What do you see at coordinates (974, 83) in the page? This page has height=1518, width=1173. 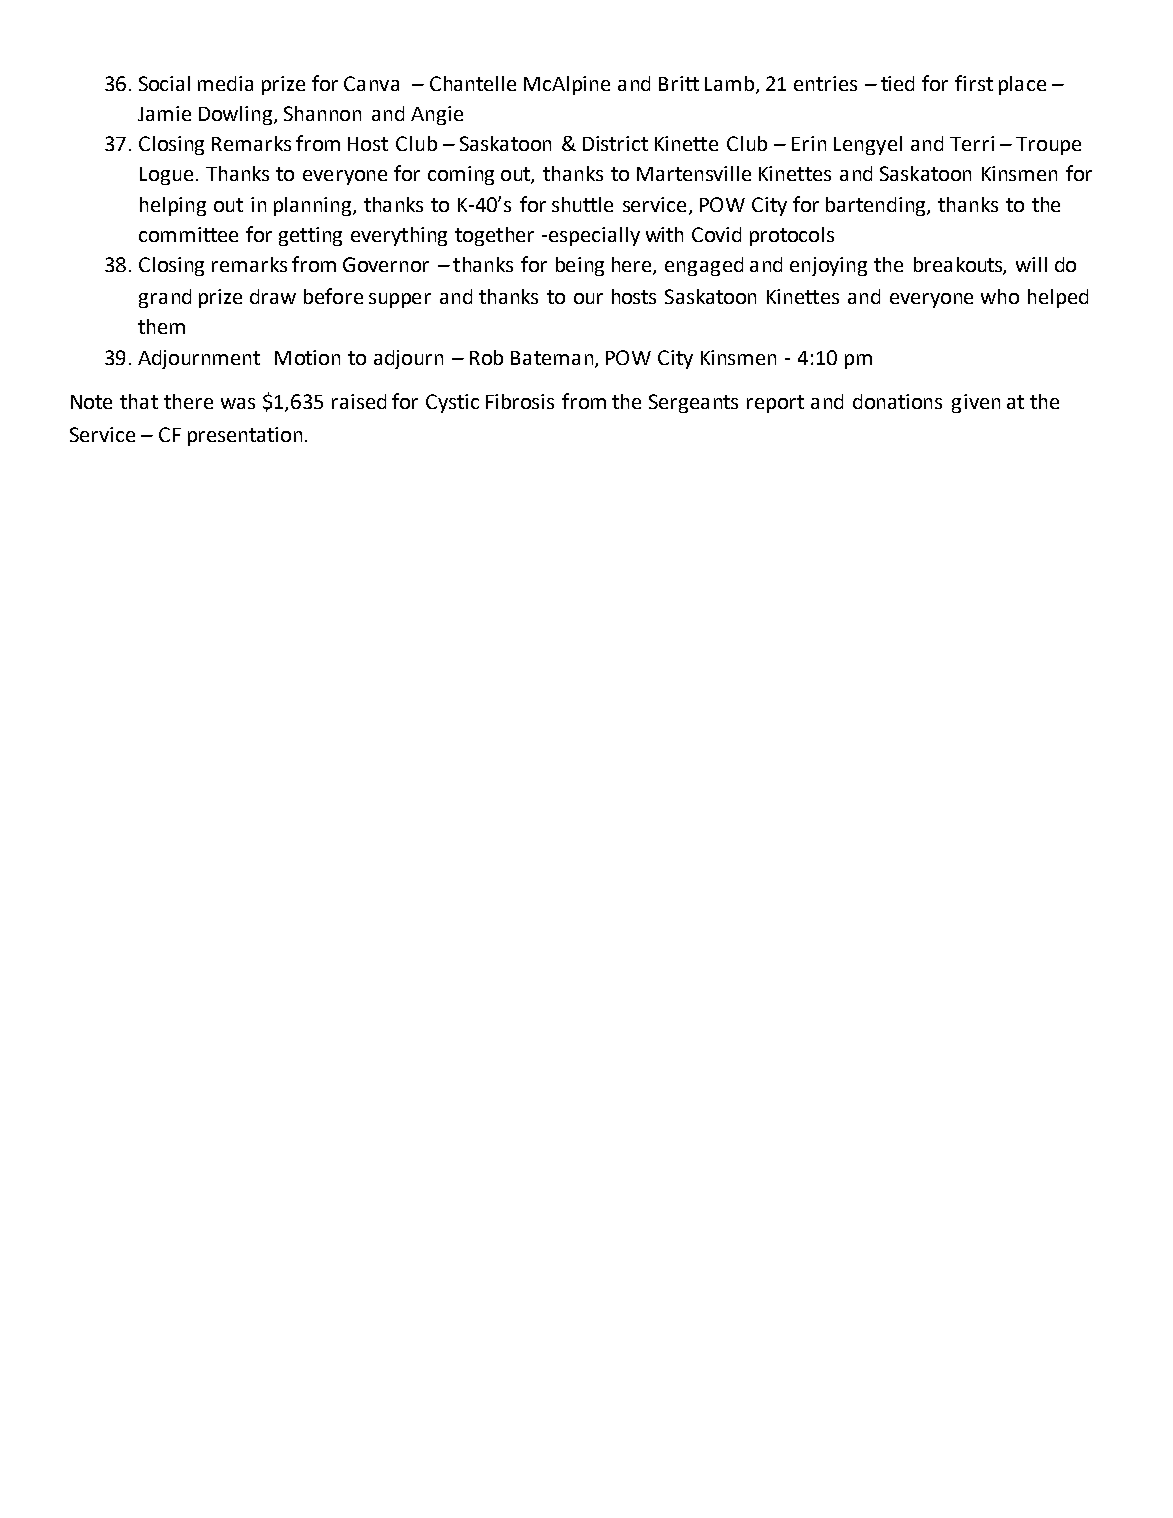 I see `first` at bounding box center [974, 83].
